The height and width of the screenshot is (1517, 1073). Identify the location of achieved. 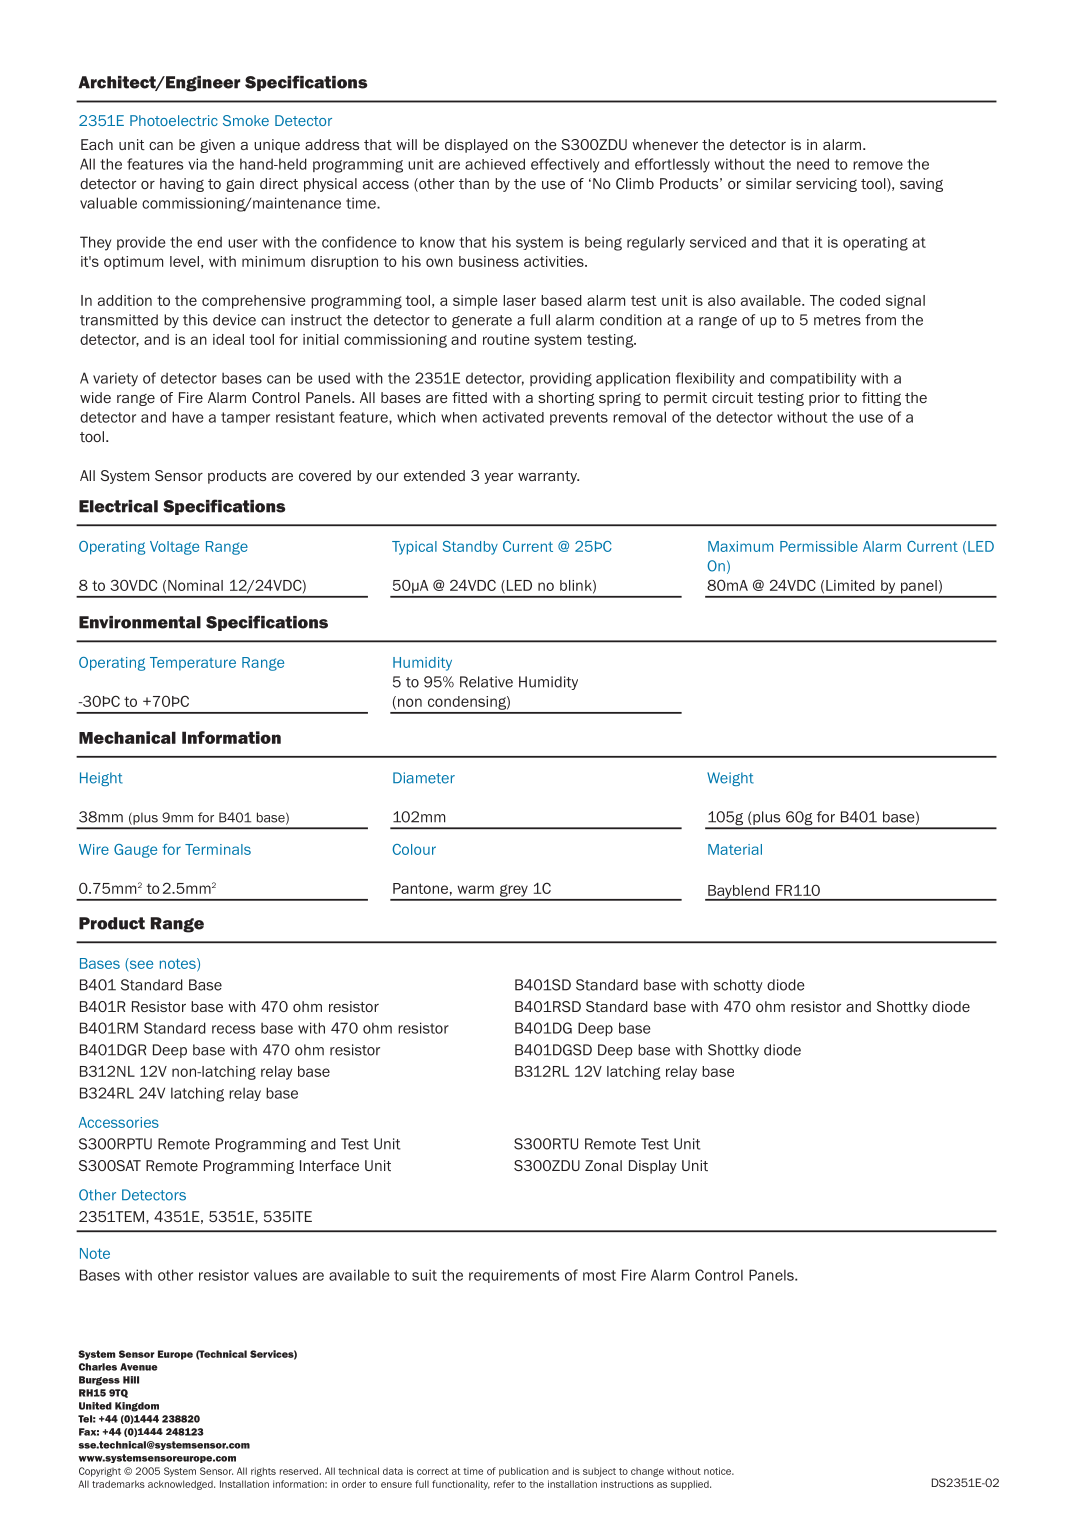
(495, 164).
